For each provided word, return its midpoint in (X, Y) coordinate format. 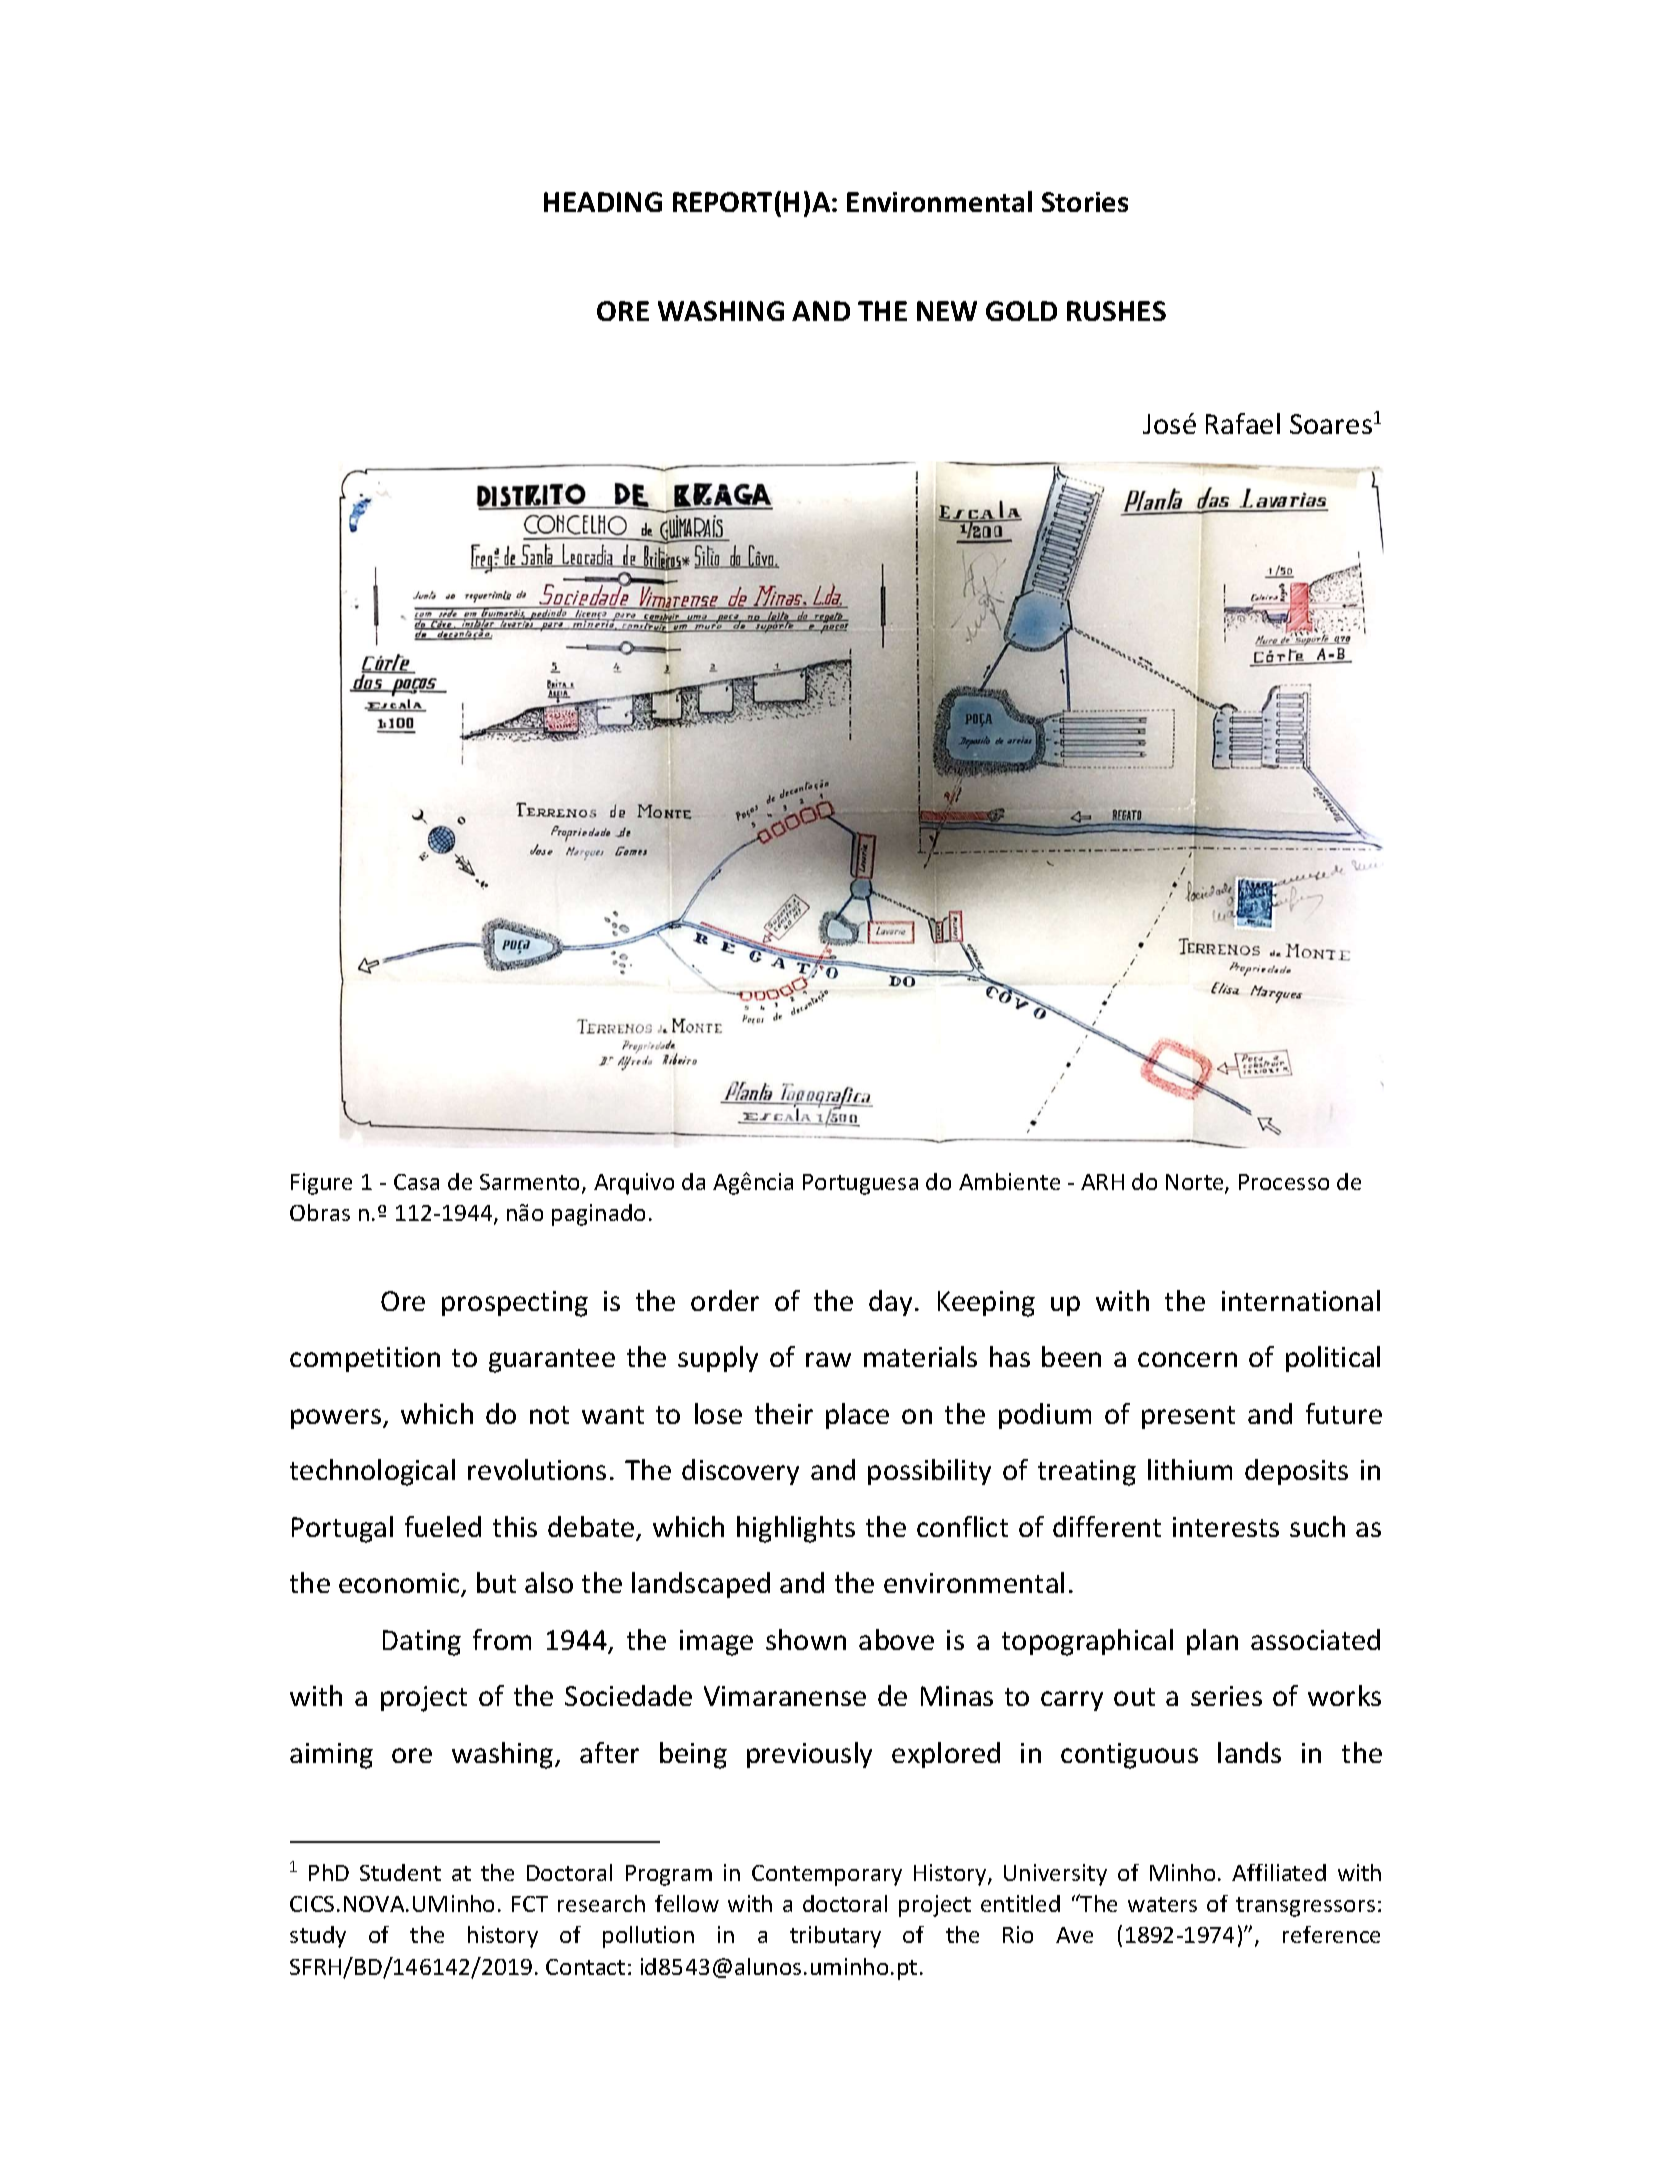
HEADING (603, 202)
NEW (947, 311)
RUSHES (1116, 311)
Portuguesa (860, 1184)
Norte (1196, 1183)
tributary (835, 1937)
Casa (416, 1182)
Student (400, 1872)
